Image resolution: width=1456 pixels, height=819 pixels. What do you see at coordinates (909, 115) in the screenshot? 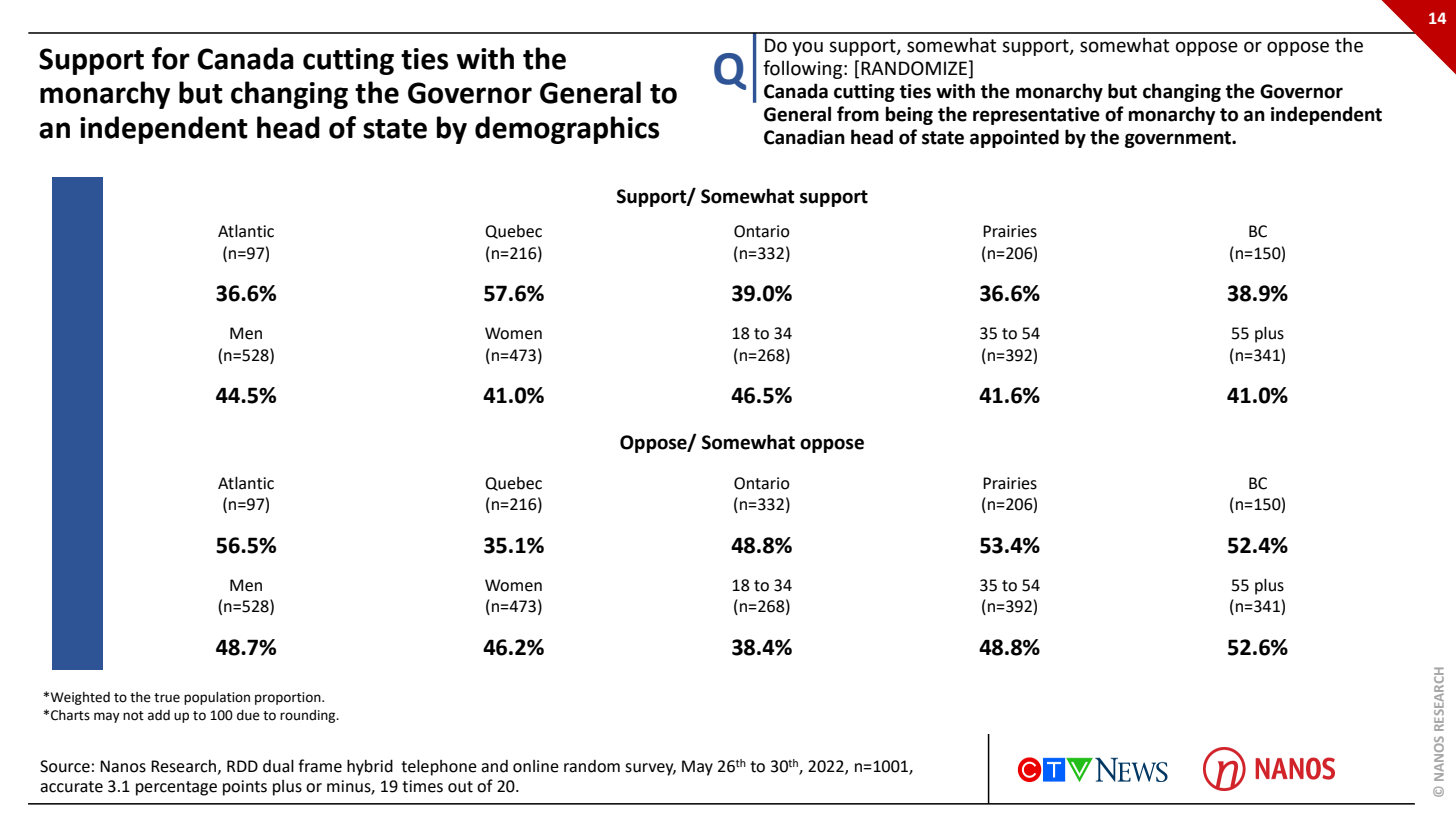
I see `being` at bounding box center [909, 115].
